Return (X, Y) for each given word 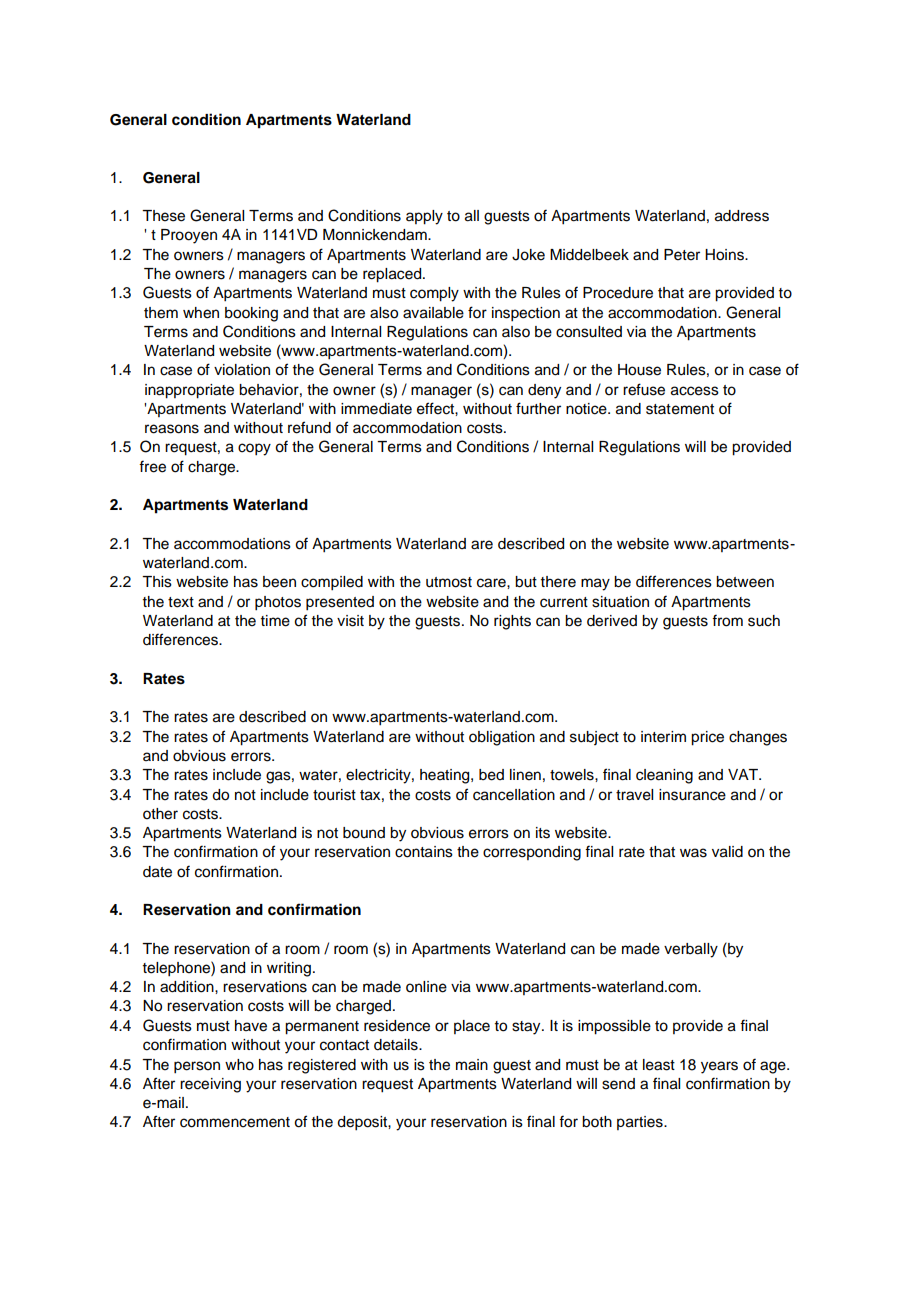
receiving (210, 1085)
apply (424, 217)
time (275, 621)
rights (512, 622)
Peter (682, 255)
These (163, 216)
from (727, 620)
